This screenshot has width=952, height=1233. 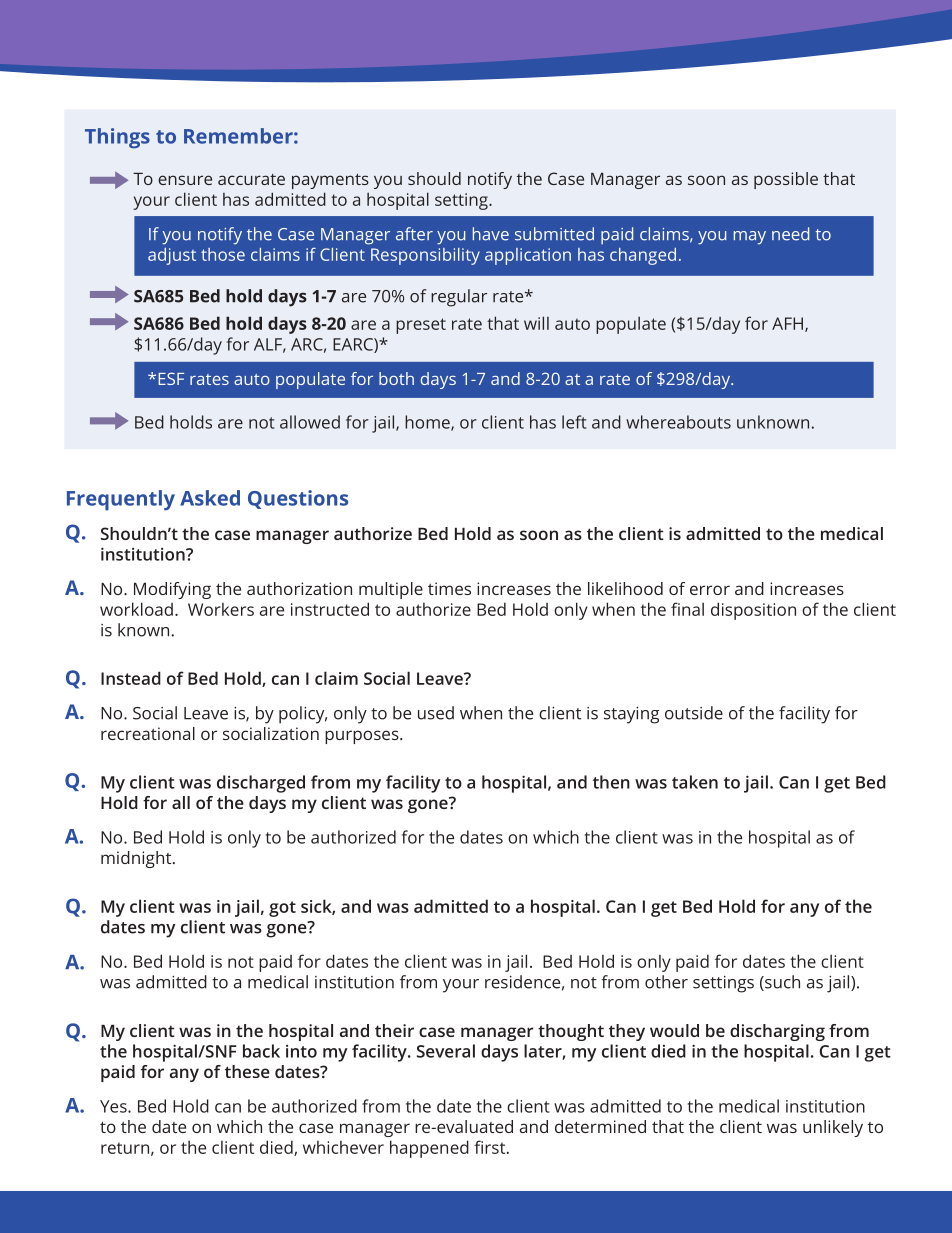 I want to click on disposition, so click(x=753, y=611).
